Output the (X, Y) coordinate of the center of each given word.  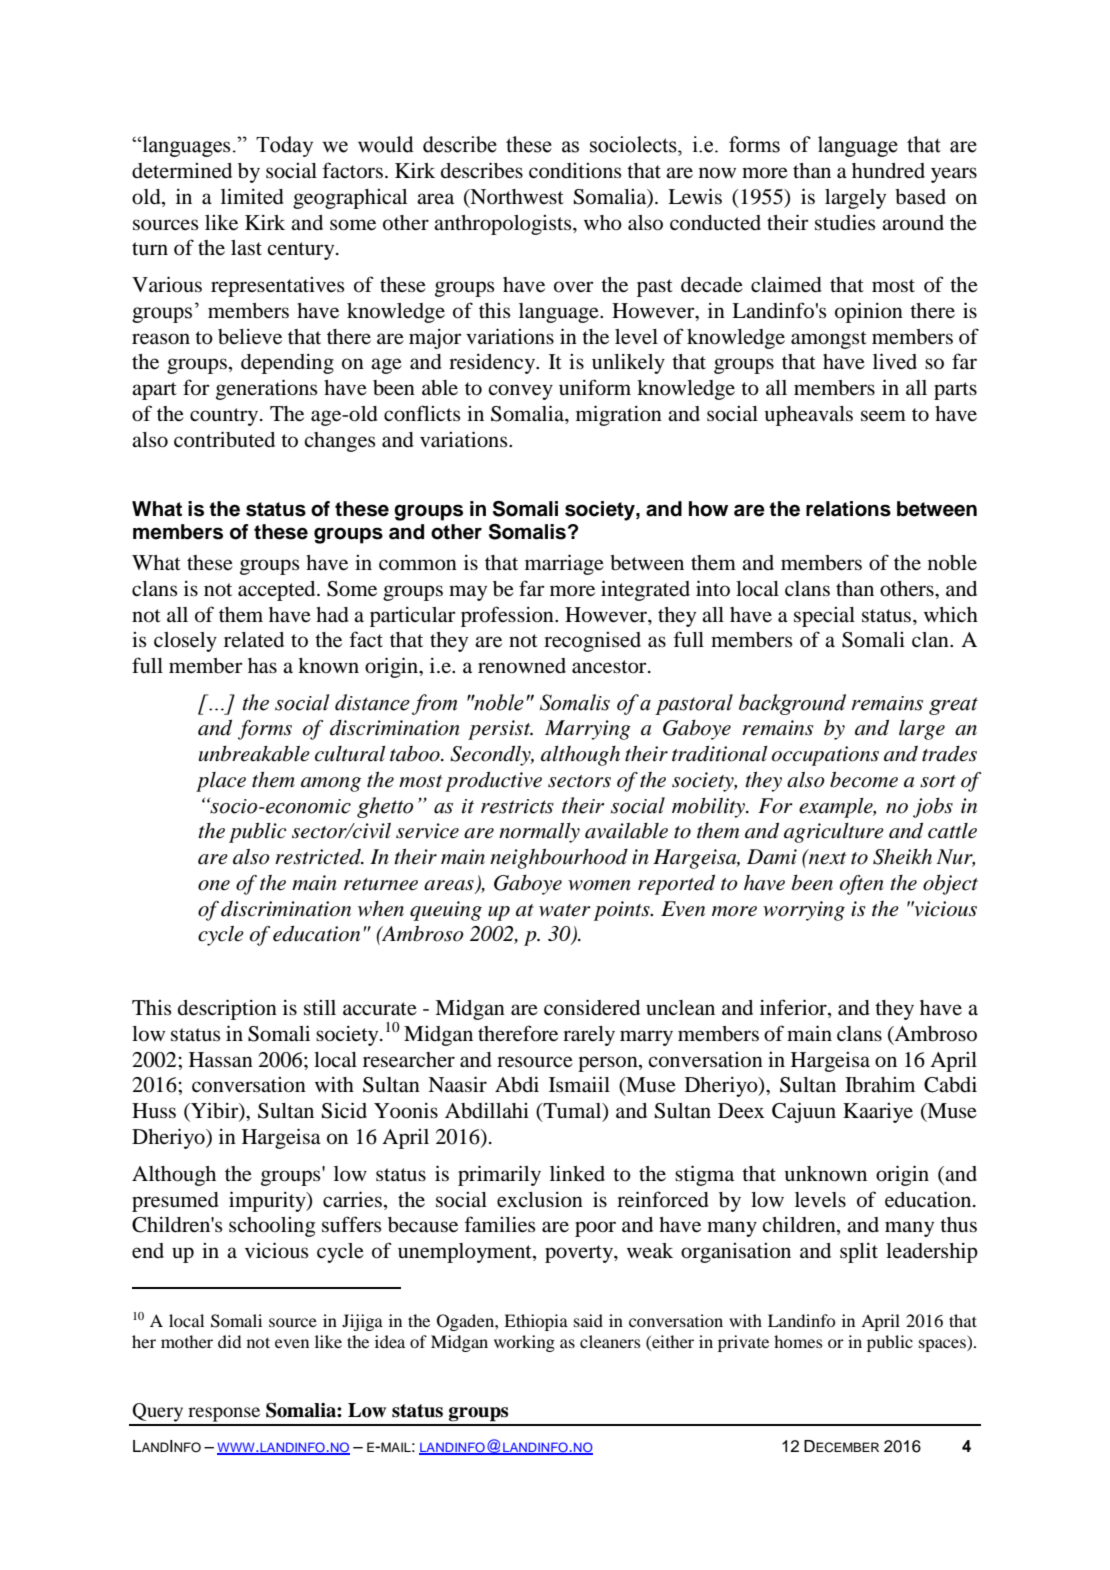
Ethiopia (536, 1322)
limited (252, 196)
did (229, 1341)
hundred (888, 171)
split (859, 1253)
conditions (575, 171)
